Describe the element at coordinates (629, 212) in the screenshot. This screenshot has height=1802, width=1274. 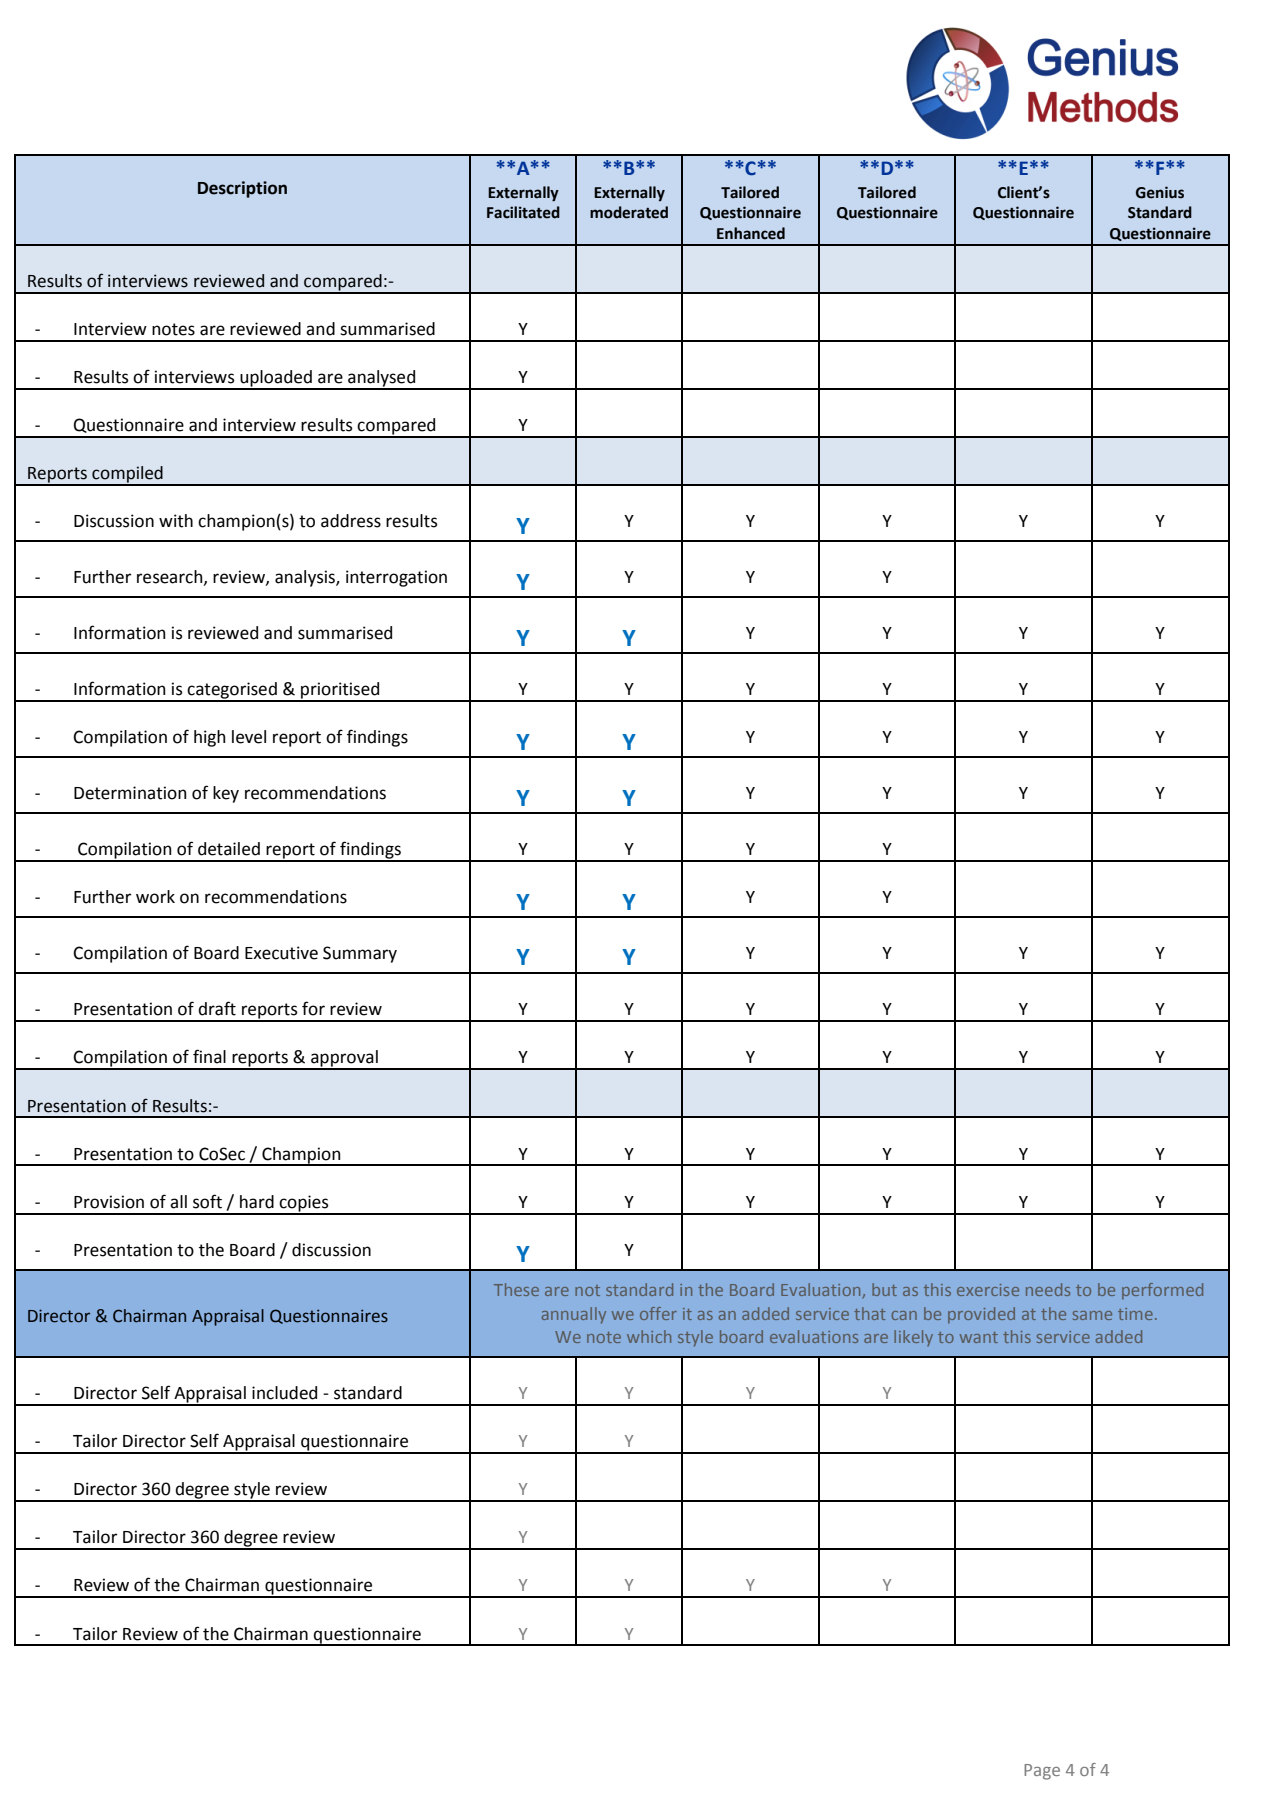
I see `moderated` at that location.
